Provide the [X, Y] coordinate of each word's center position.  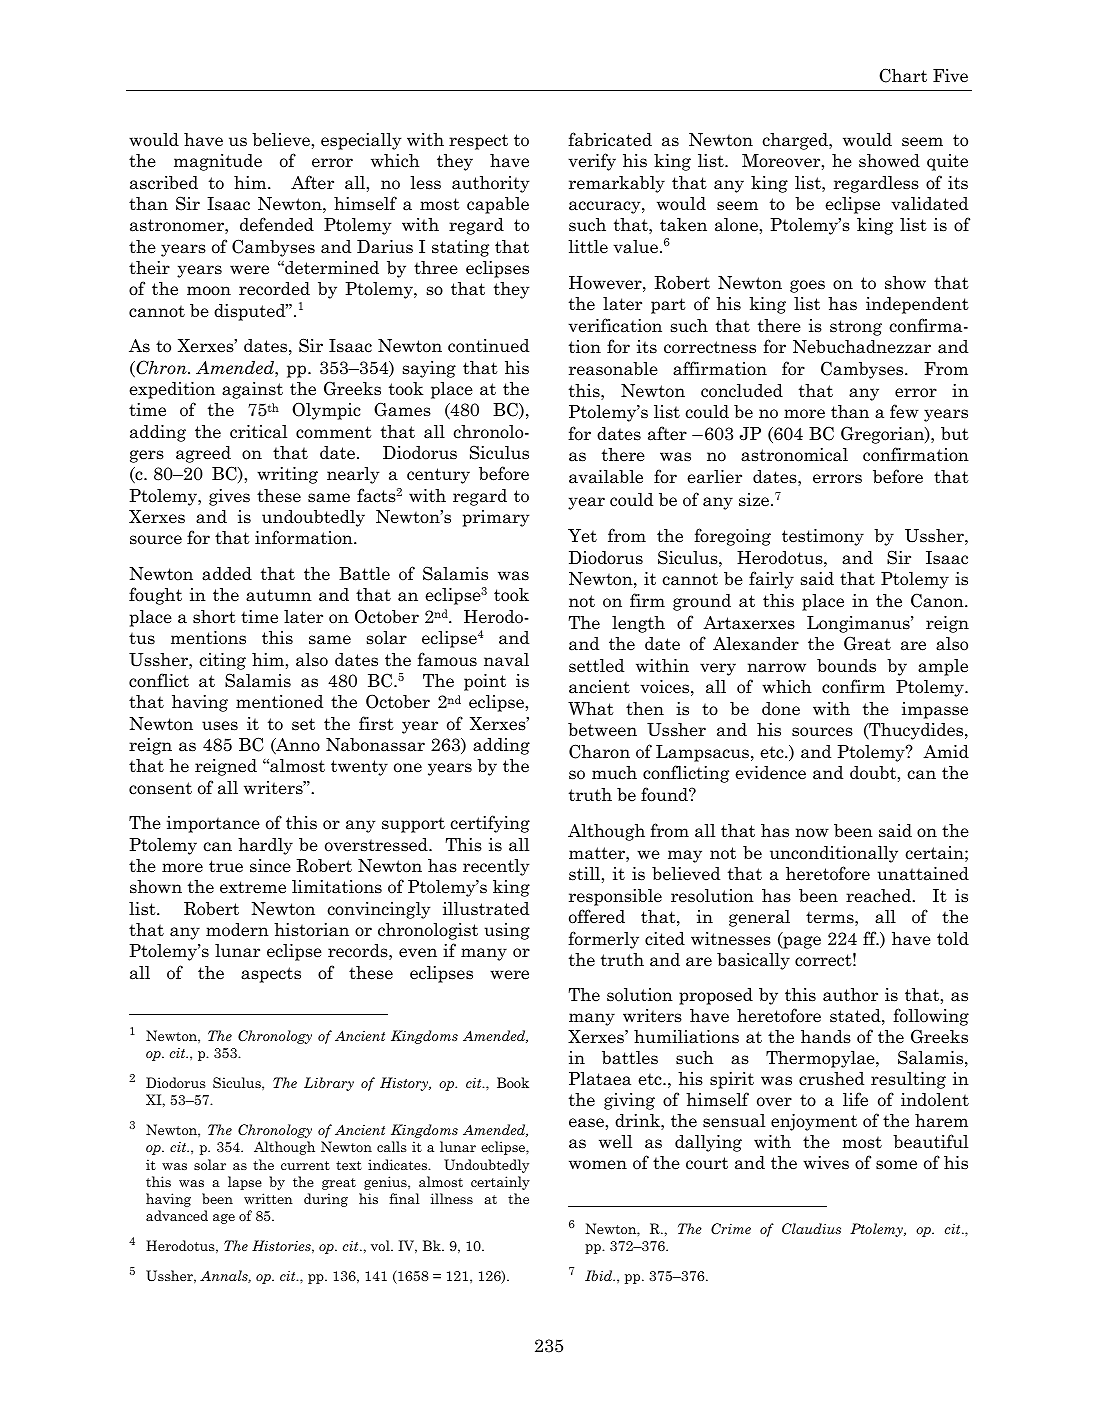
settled [596, 666]
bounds [846, 666]
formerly [603, 940]
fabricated [610, 139]
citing [223, 661]
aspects [271, 975]
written [268, 1198]
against [252, 390]
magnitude [218, 162]
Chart [903, 75]
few [904, 411]
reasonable [613, 369]
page [801, 942]
